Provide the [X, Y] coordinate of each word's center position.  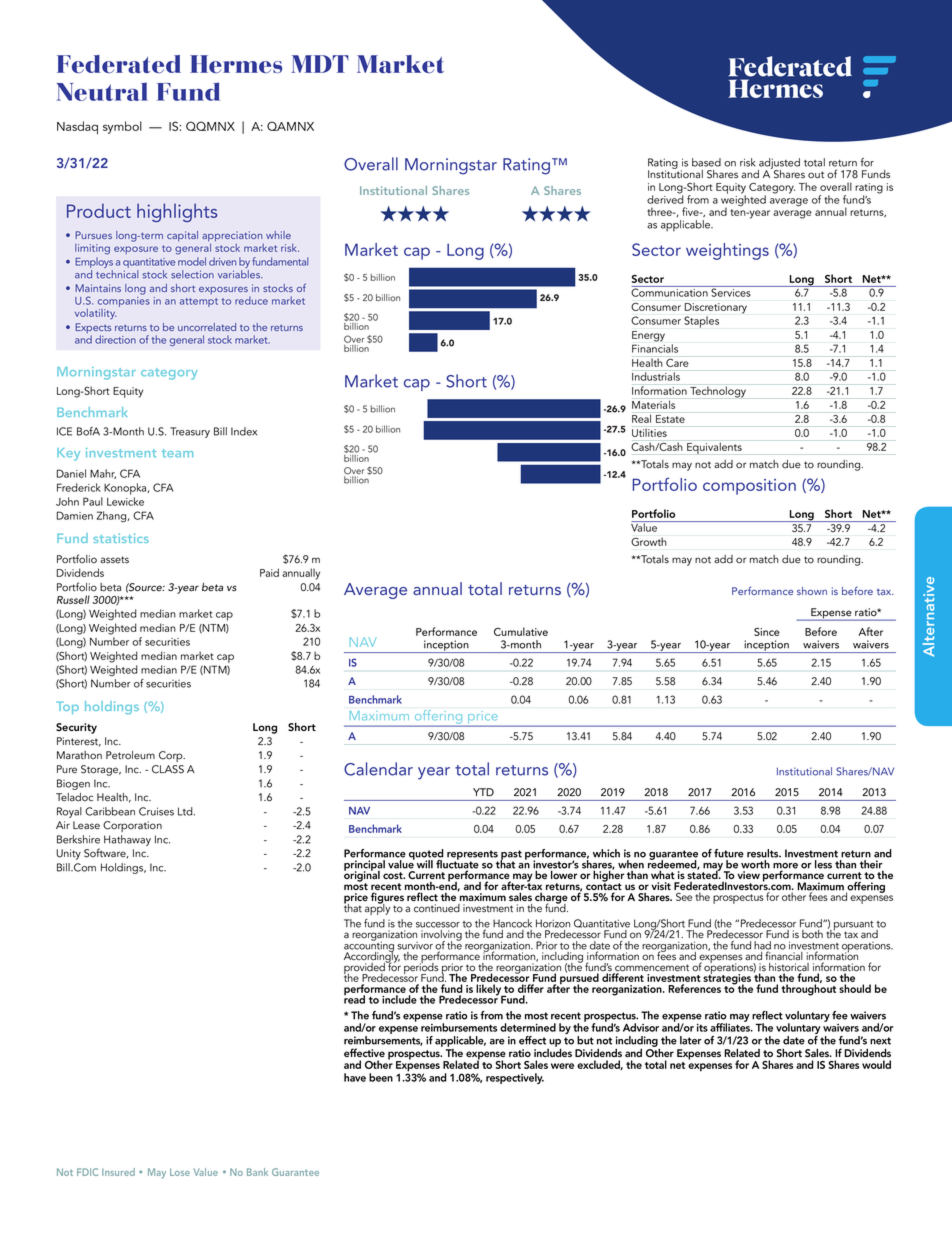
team [177, 453]
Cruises [156, 811]
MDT [320, 64]
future [729, 853]
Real [641, 418]
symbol [122, 127]
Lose [180, 1172]
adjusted [779, 164]
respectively [515, 1078]
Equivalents [714, 448]
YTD [483, 792]
